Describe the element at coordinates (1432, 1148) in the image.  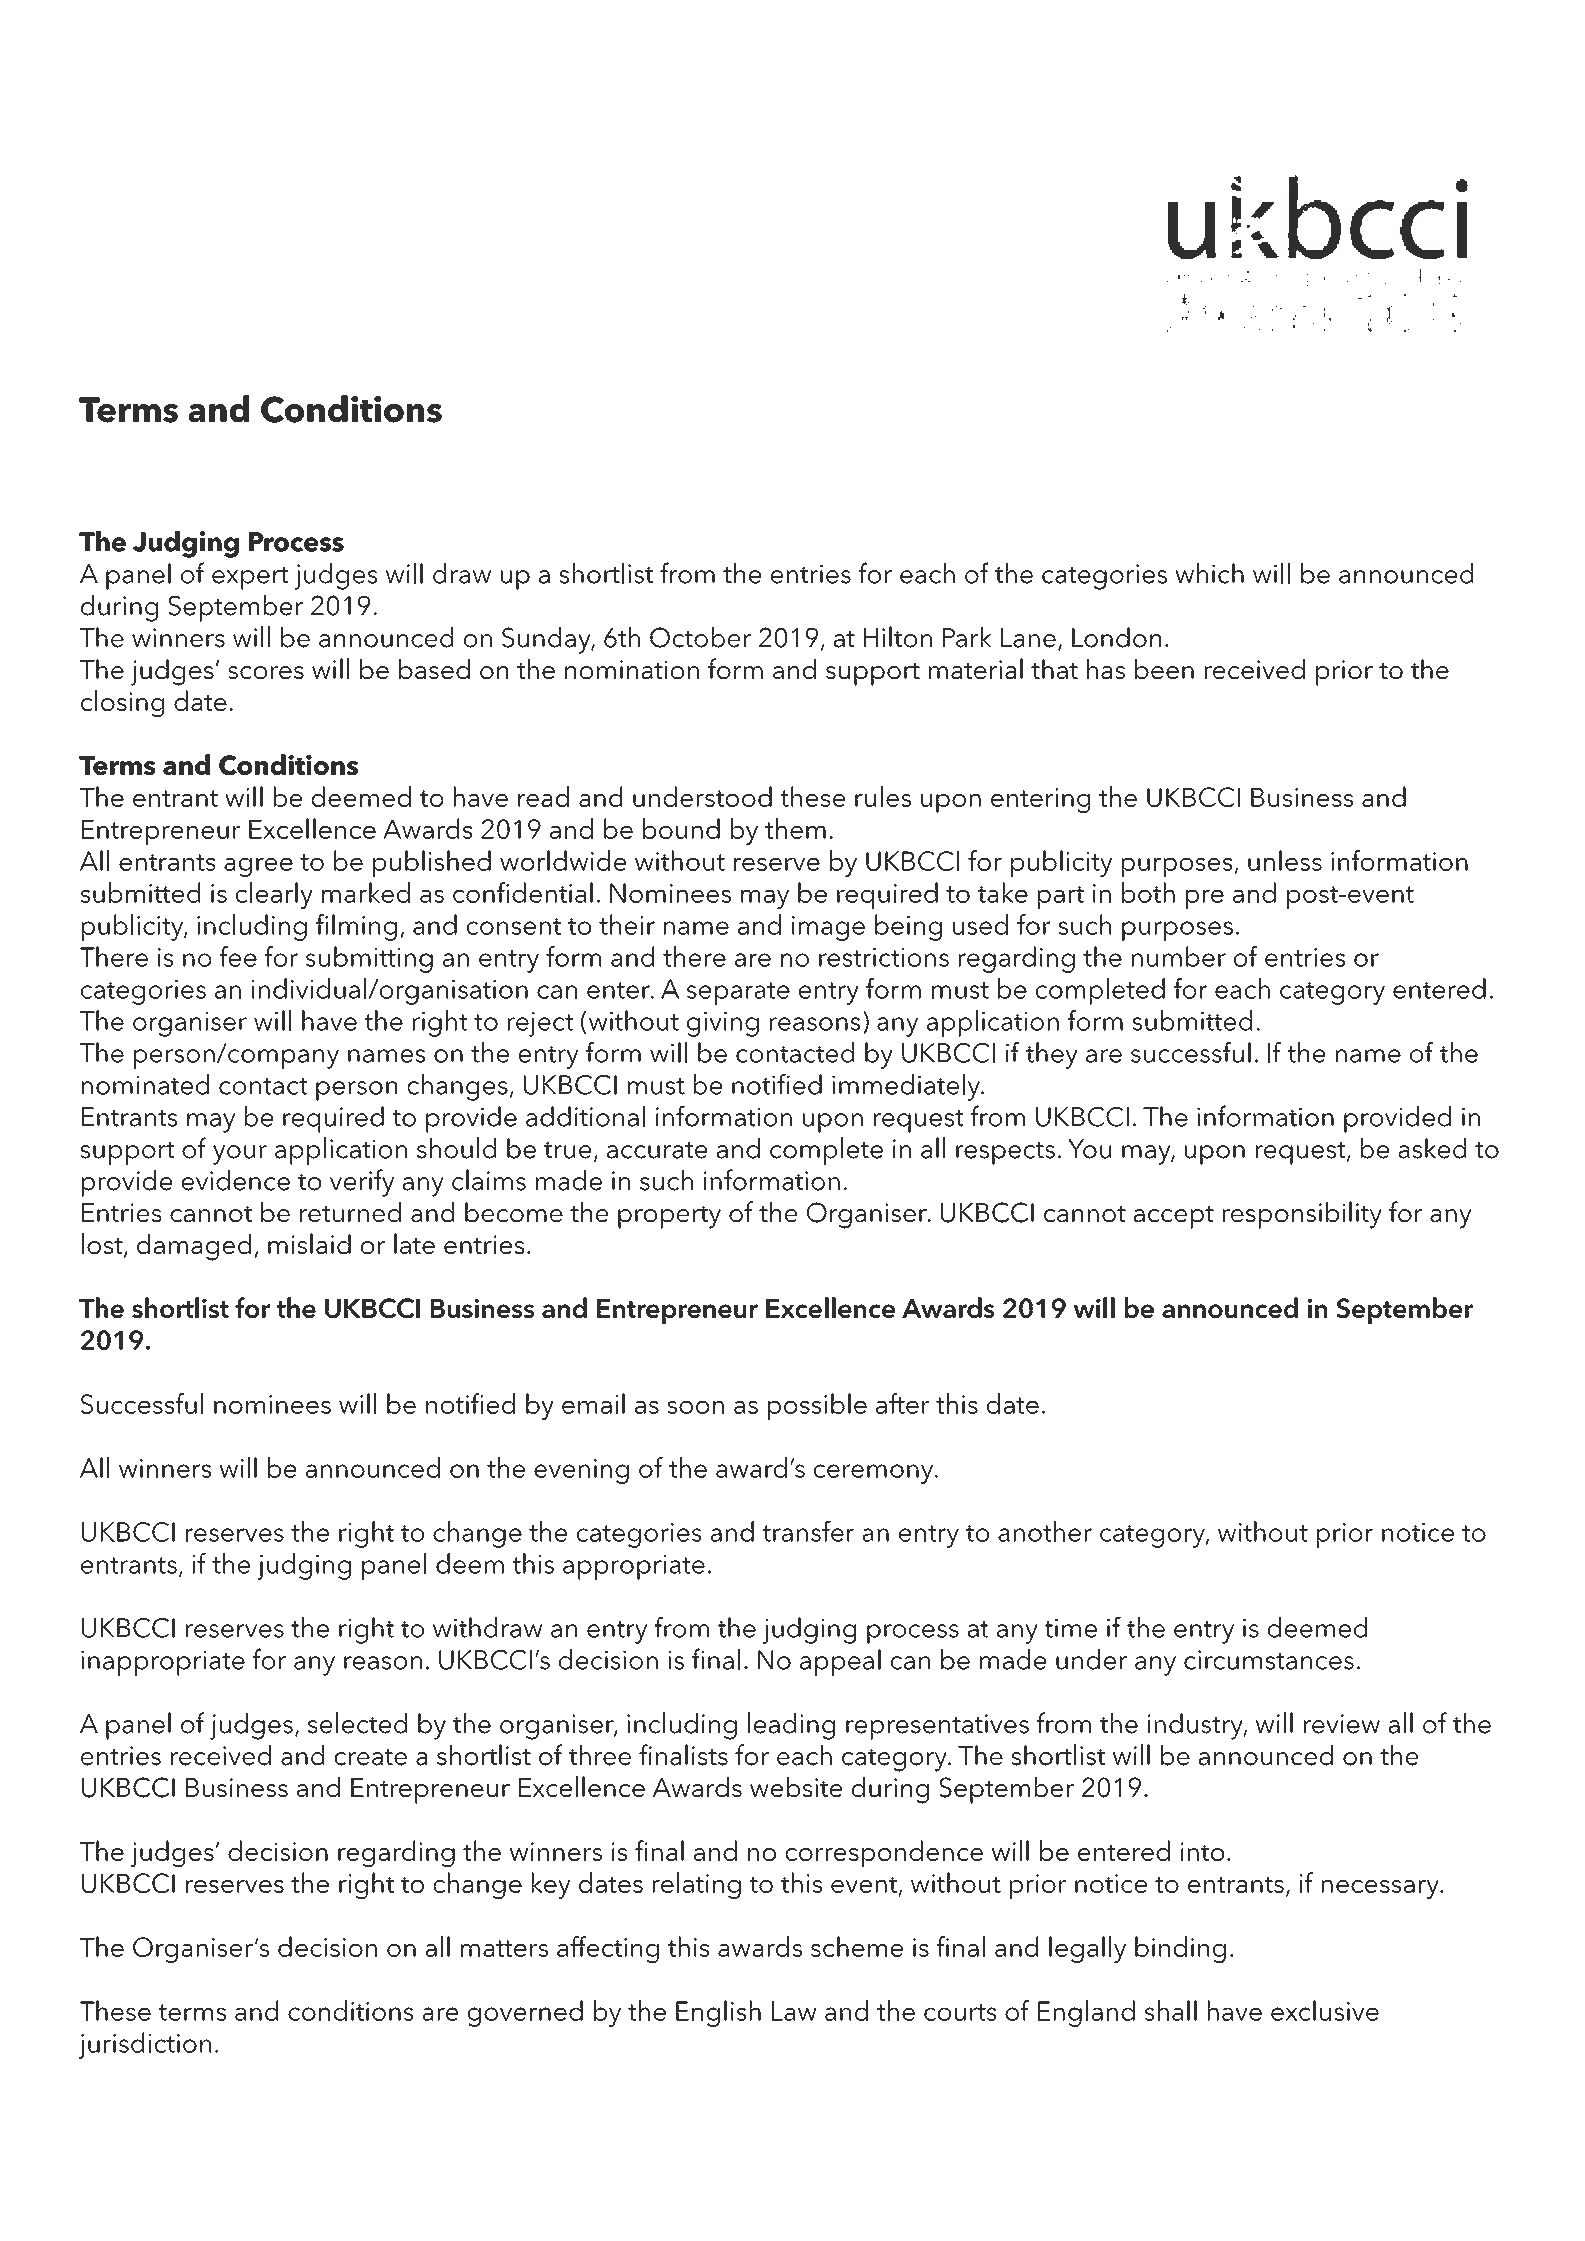
I see `asked` at that location.
